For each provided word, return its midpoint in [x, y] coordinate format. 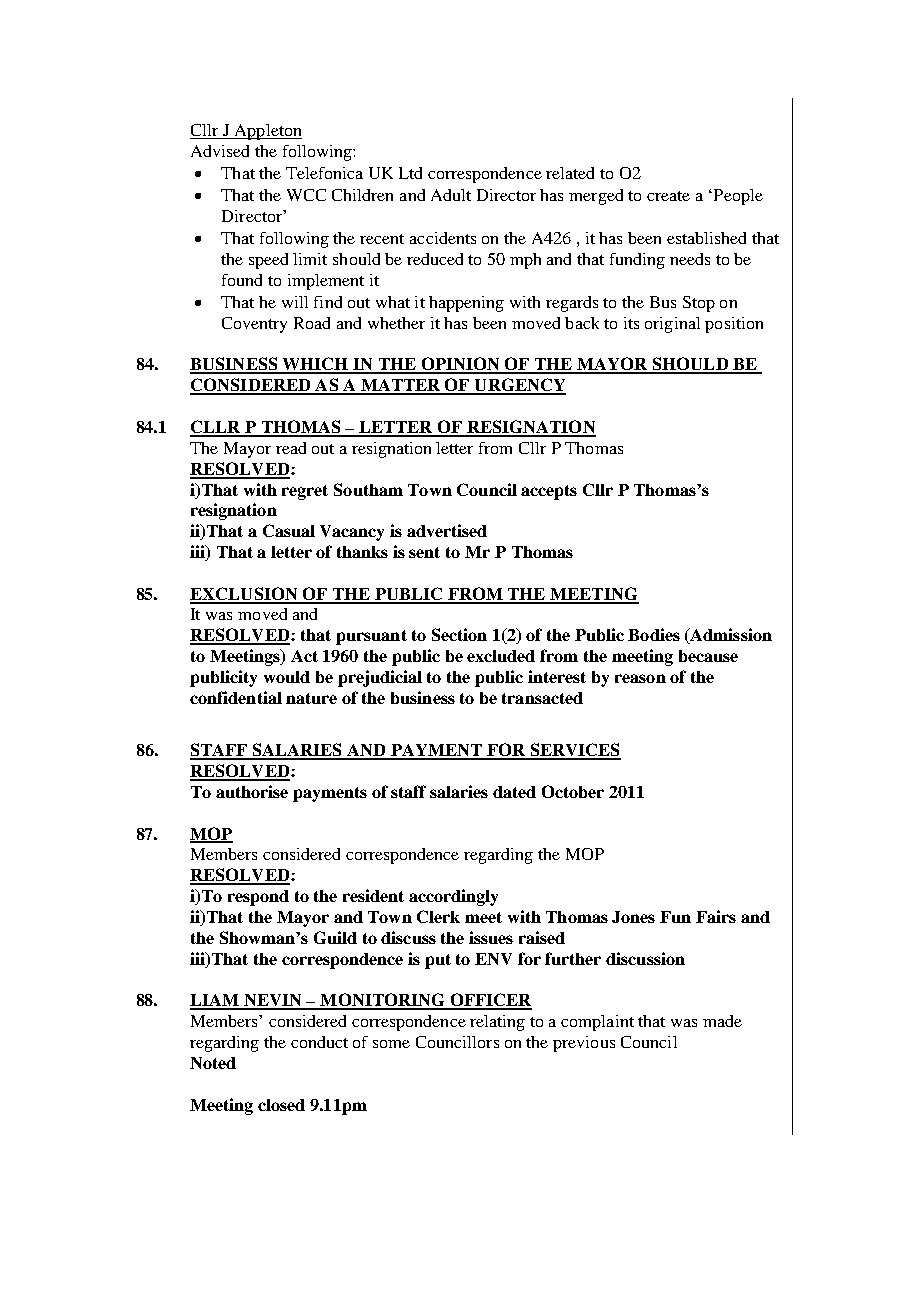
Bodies [654, 634]
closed [281, 1105]
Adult [451, 195]
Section [459, 634]
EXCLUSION [245, 595]
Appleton [267, 132]
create [668, 196]
